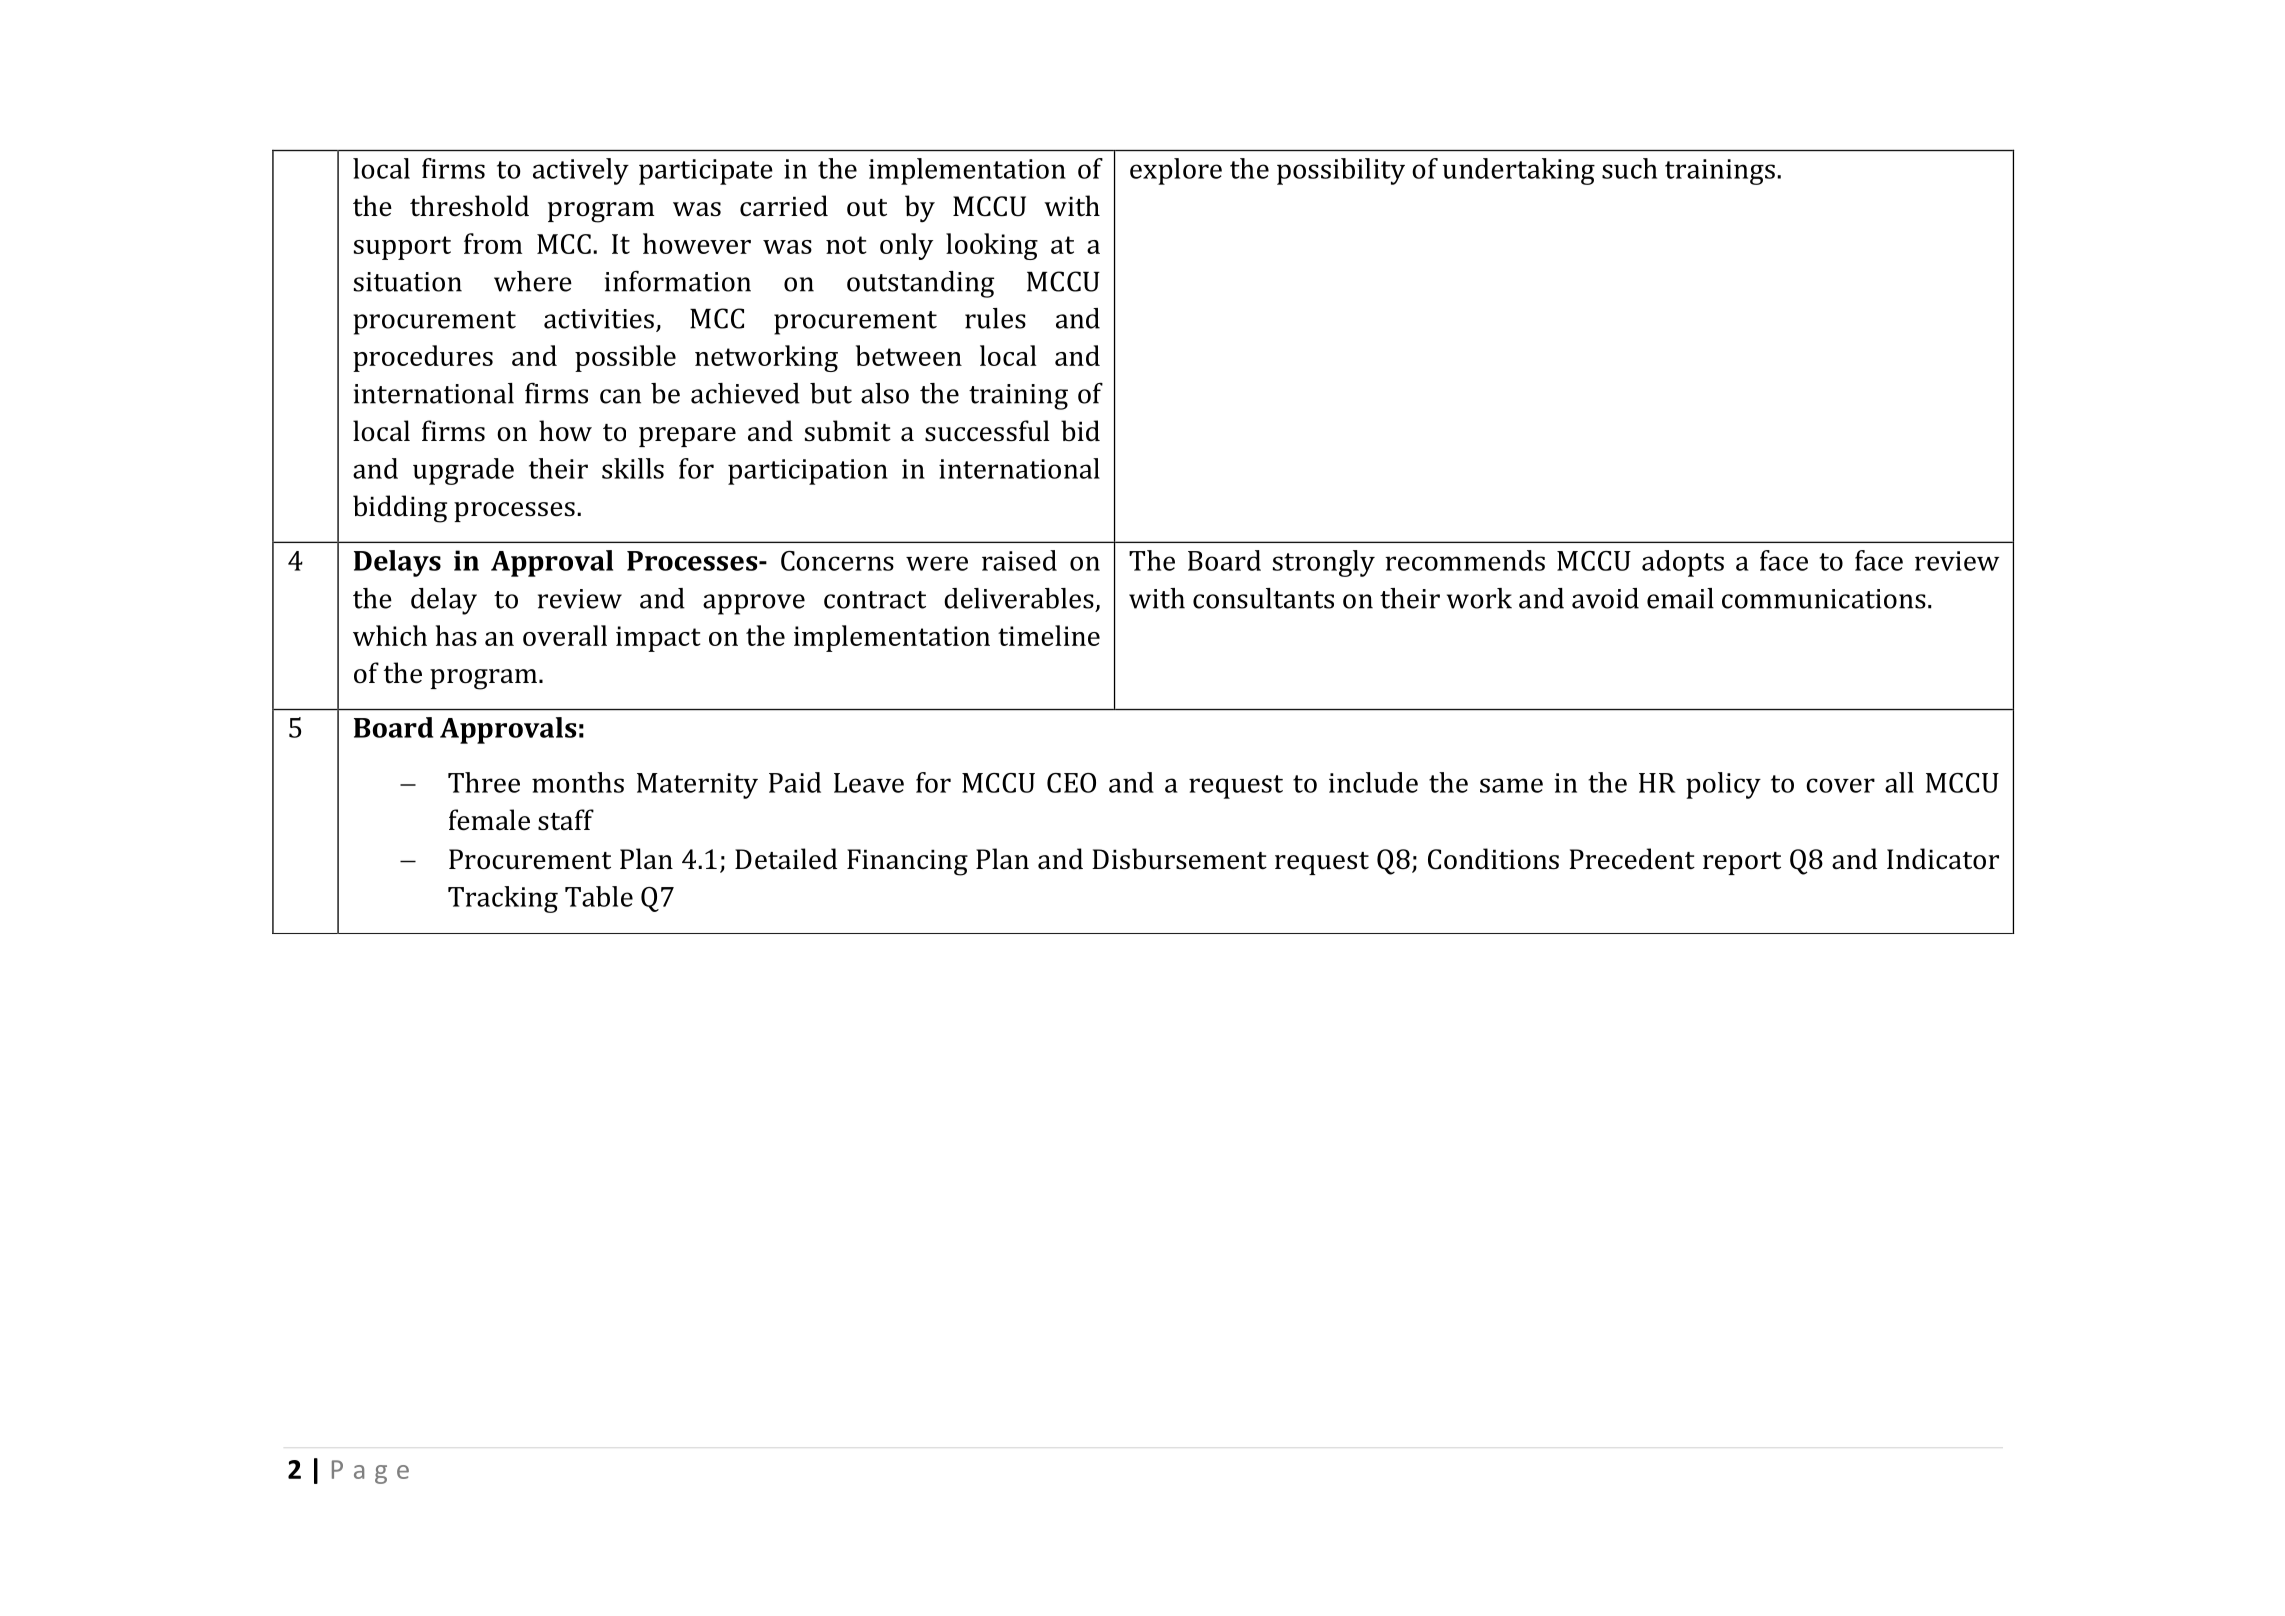 The width and height of the screenshot is (2285, 1616). I want to click on Table, so click(599, 896).
